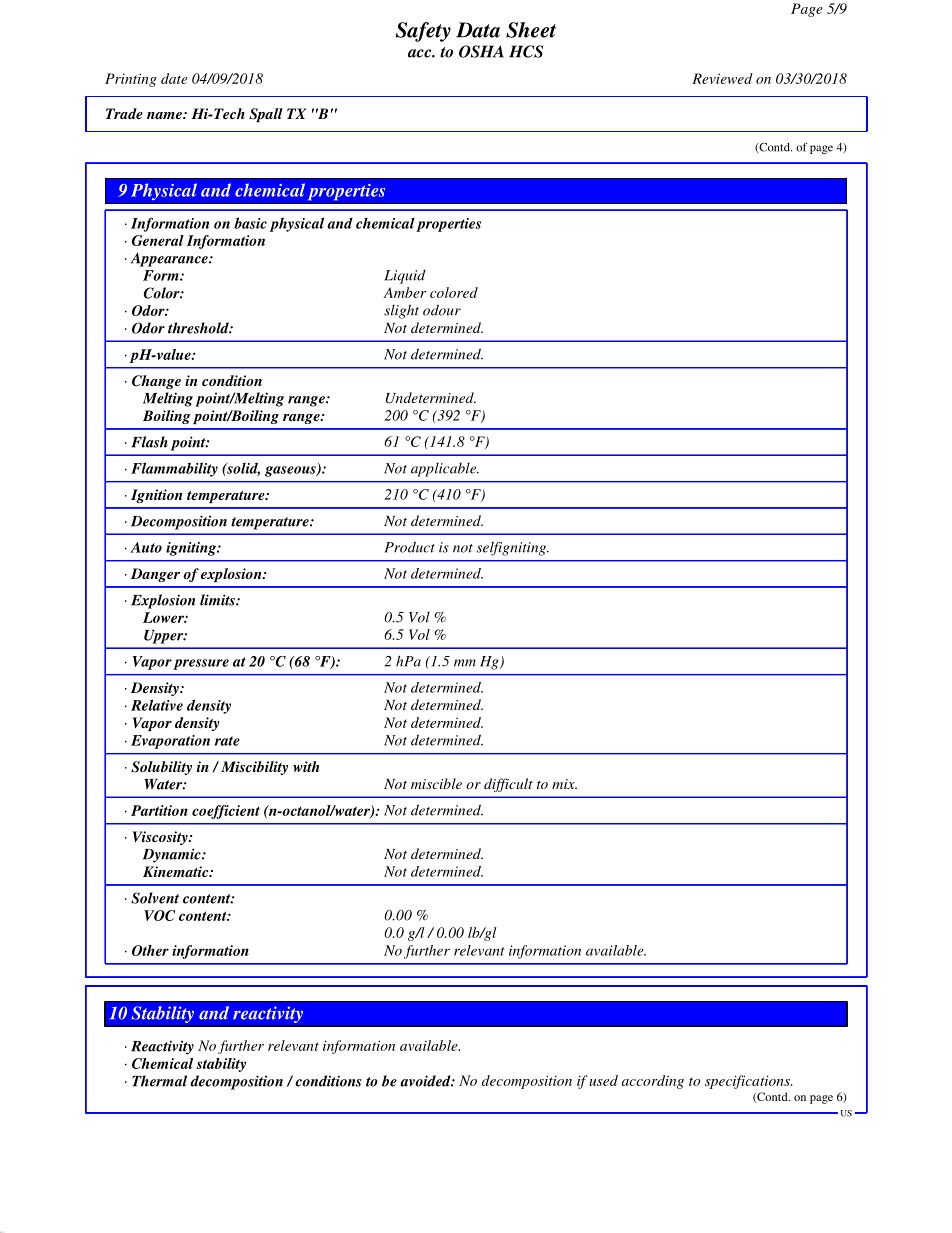  Describe the element at coordinates (155, 575) in the page. I see `Danger` at that location.
